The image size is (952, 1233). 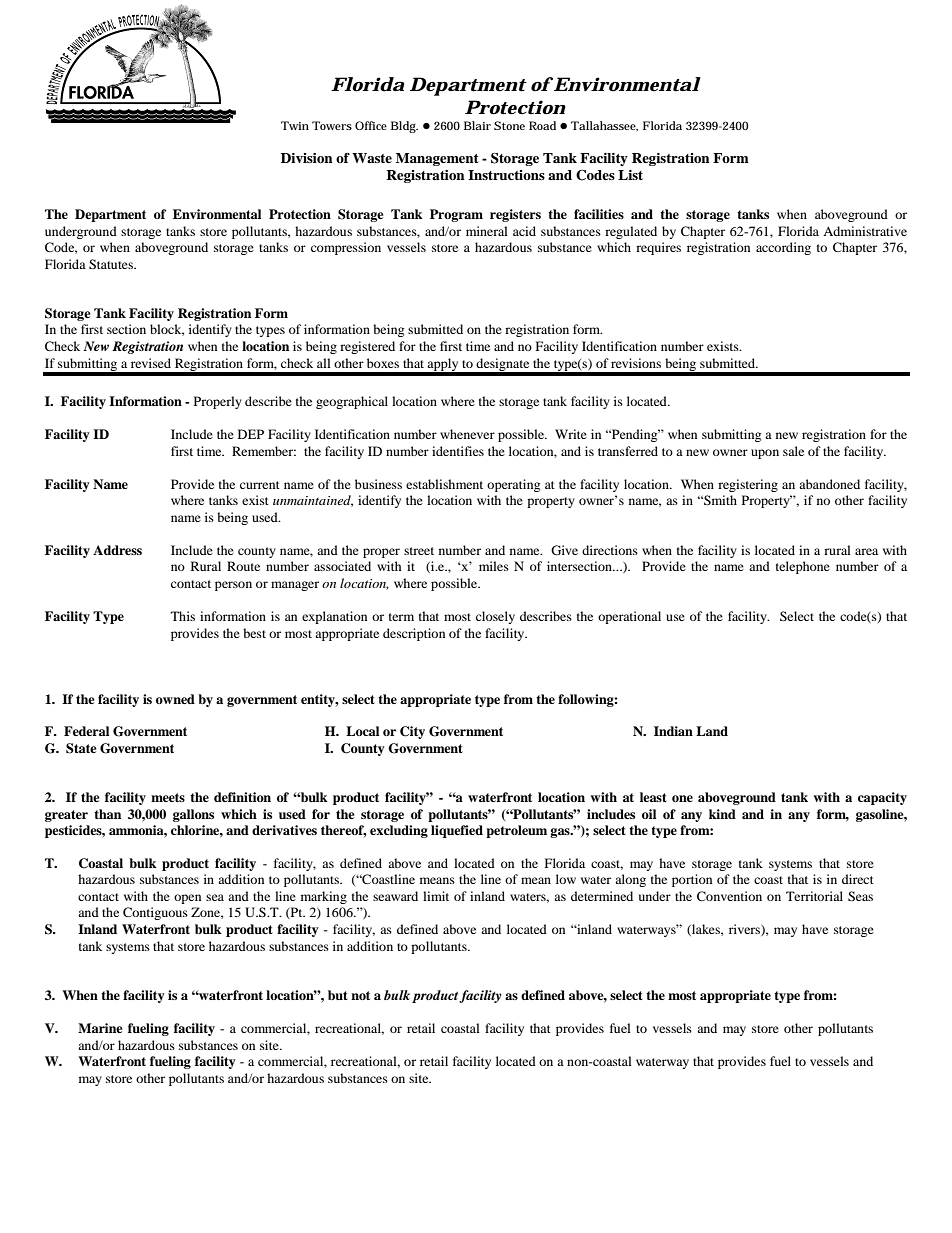 What do you see at coordinates (630, 175) in the screenshot?
I see `List` at bounding box center [630, 175].
